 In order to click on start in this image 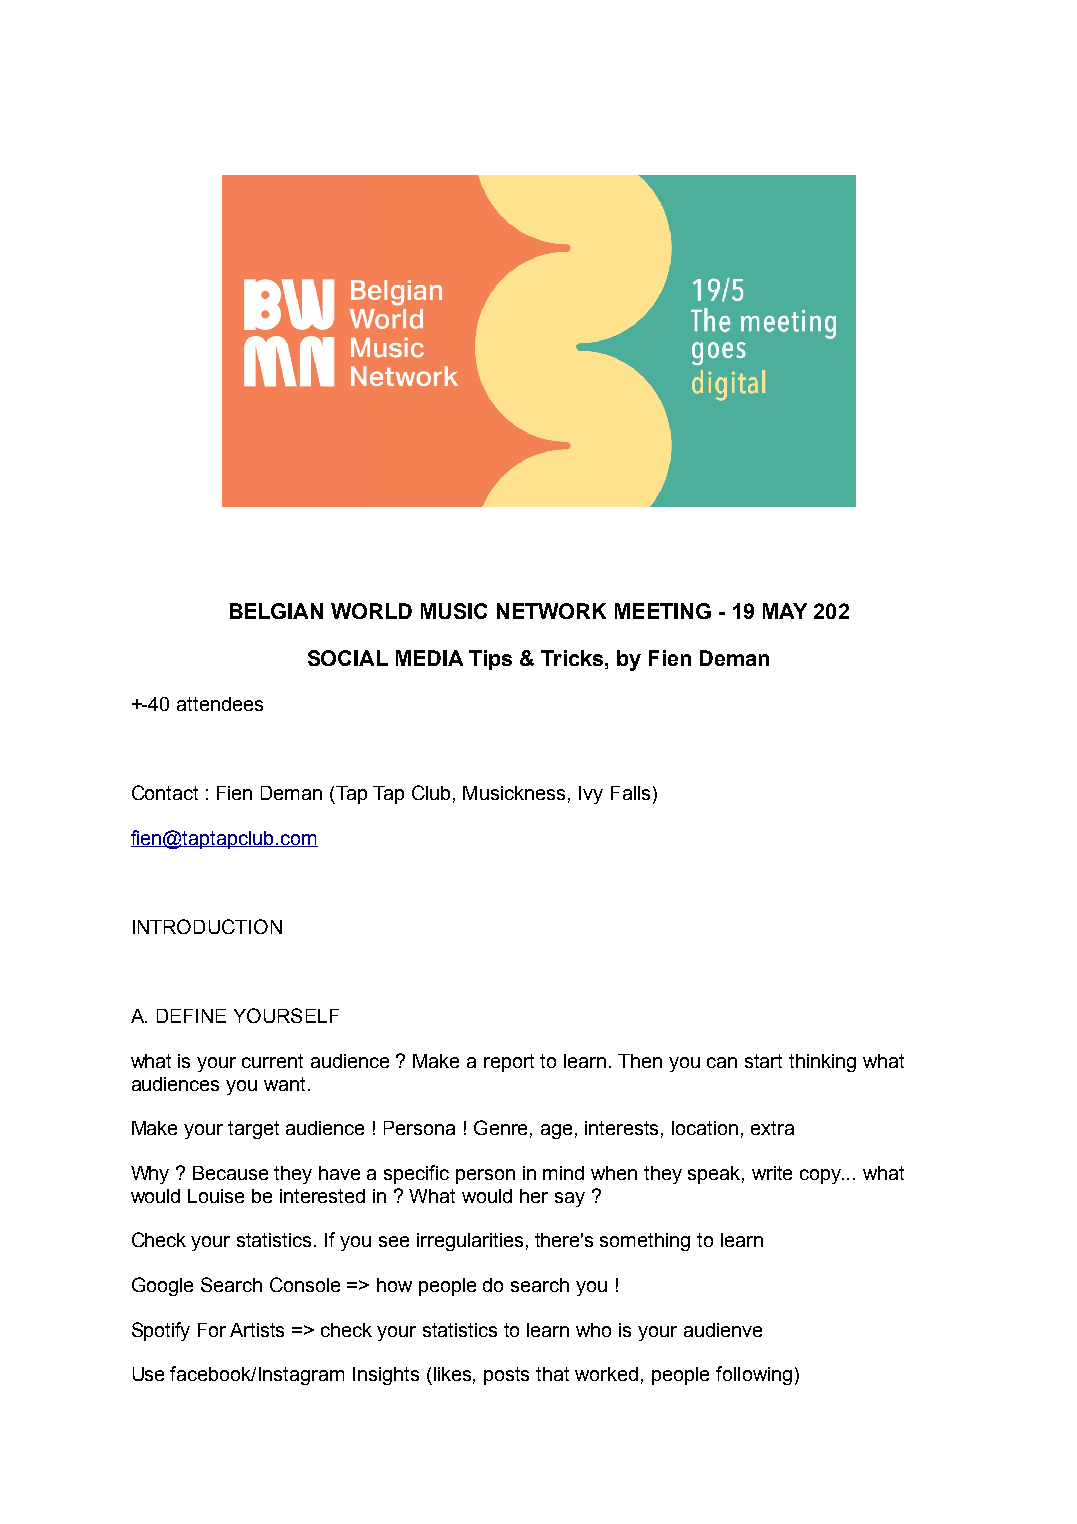, I will do `click(763, 1061)`.
